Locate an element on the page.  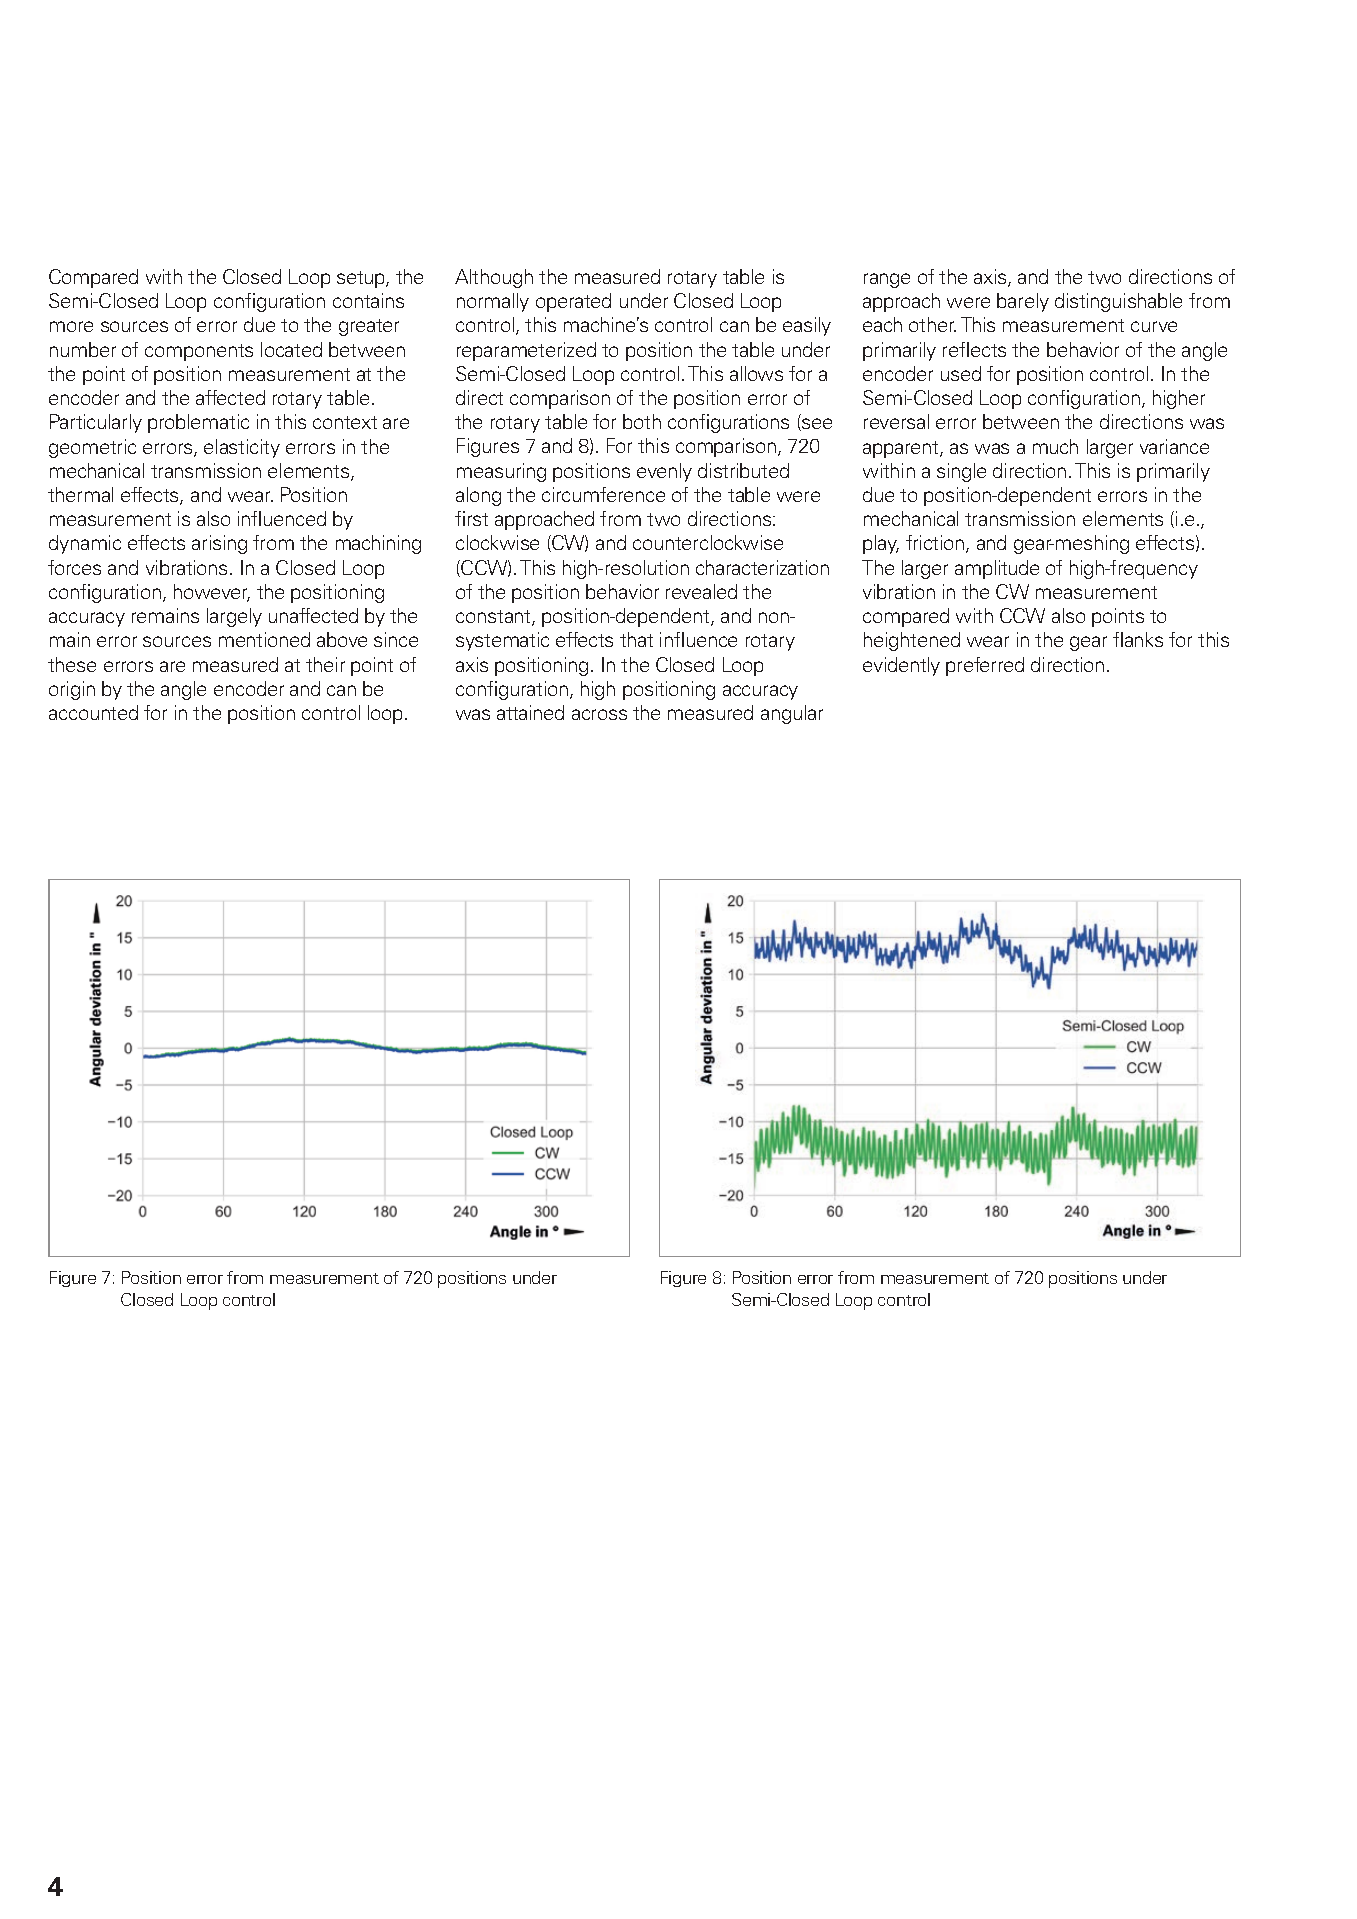
single is located at coordinates (961, 472).
